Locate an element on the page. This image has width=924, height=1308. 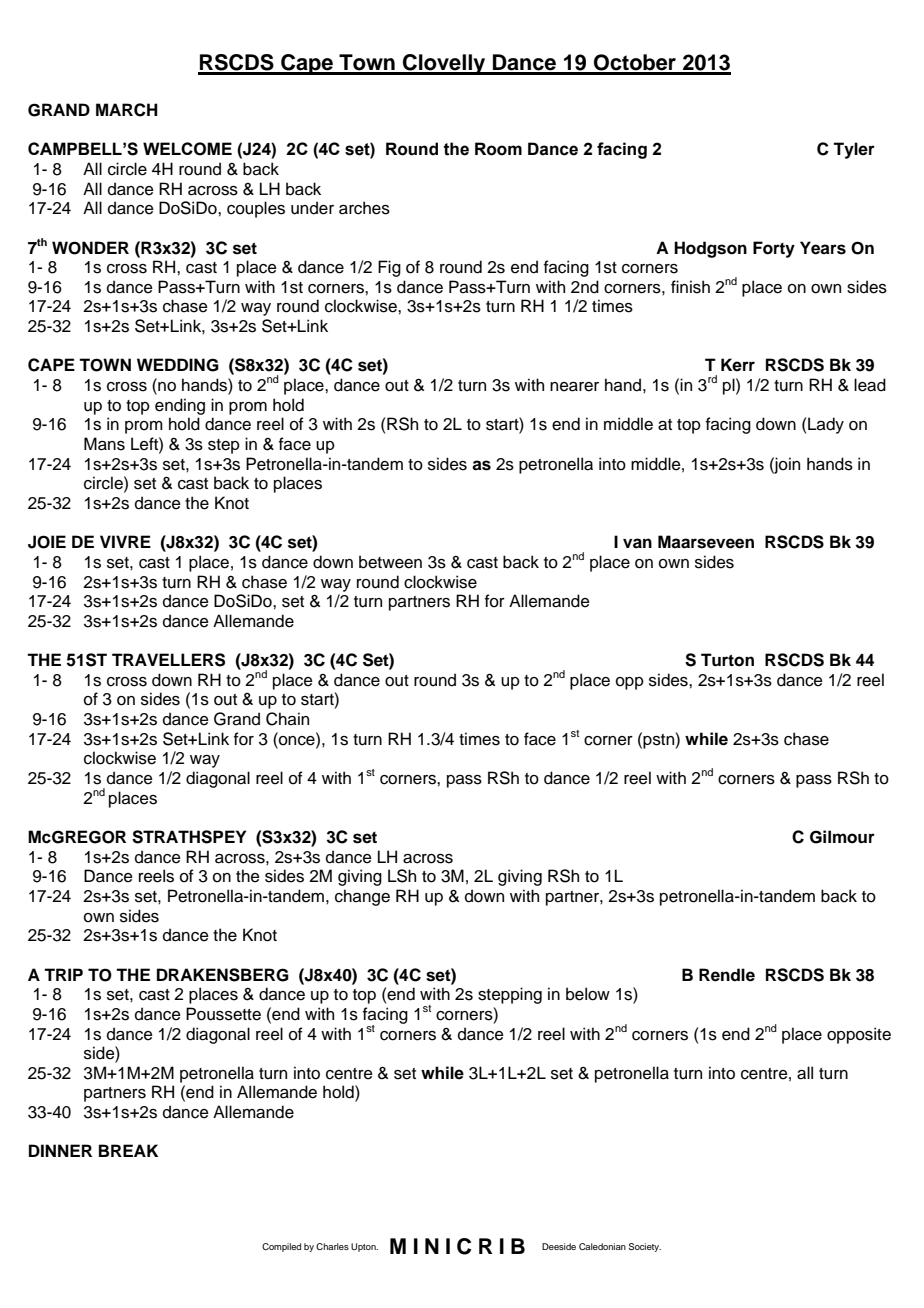
VIVRE is located at coordinates (125, 541).
